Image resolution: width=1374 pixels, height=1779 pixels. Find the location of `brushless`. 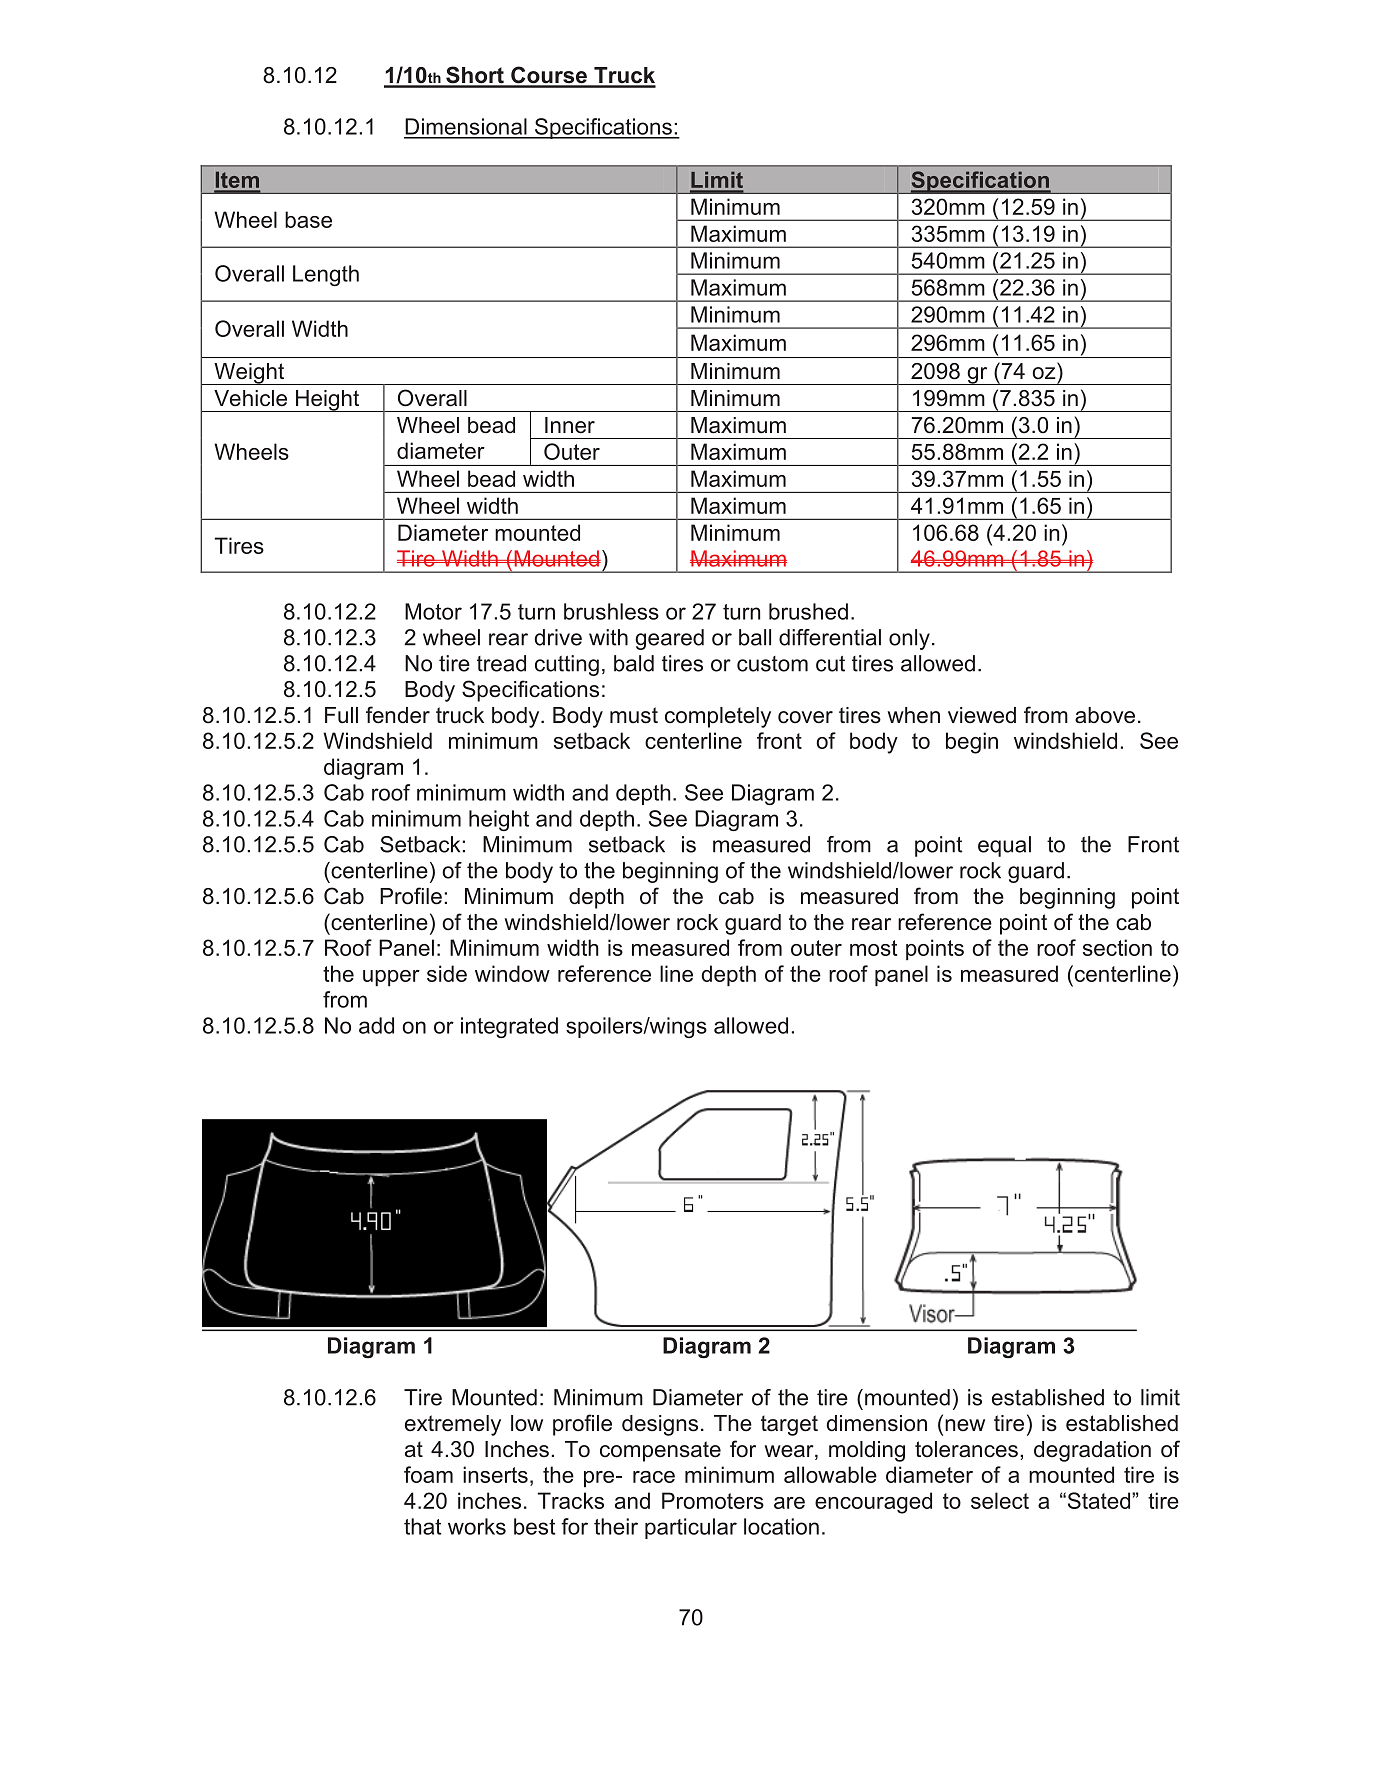

brushless is located at coordinates (611, 611).
